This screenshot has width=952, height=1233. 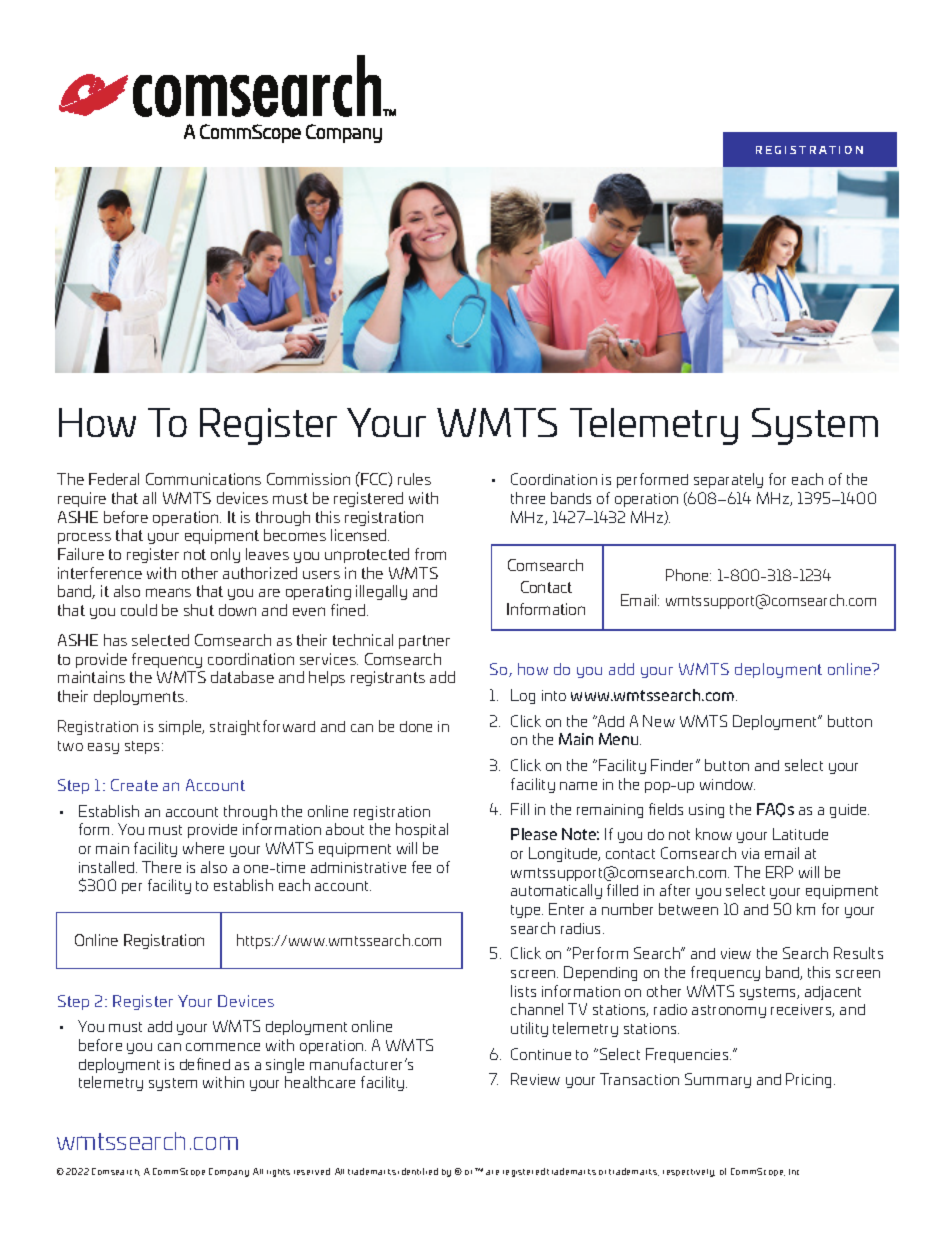 What do you see at coordinates (728, 480) in the screenshot?
I see `separately` at bounding box center [728, 480].
